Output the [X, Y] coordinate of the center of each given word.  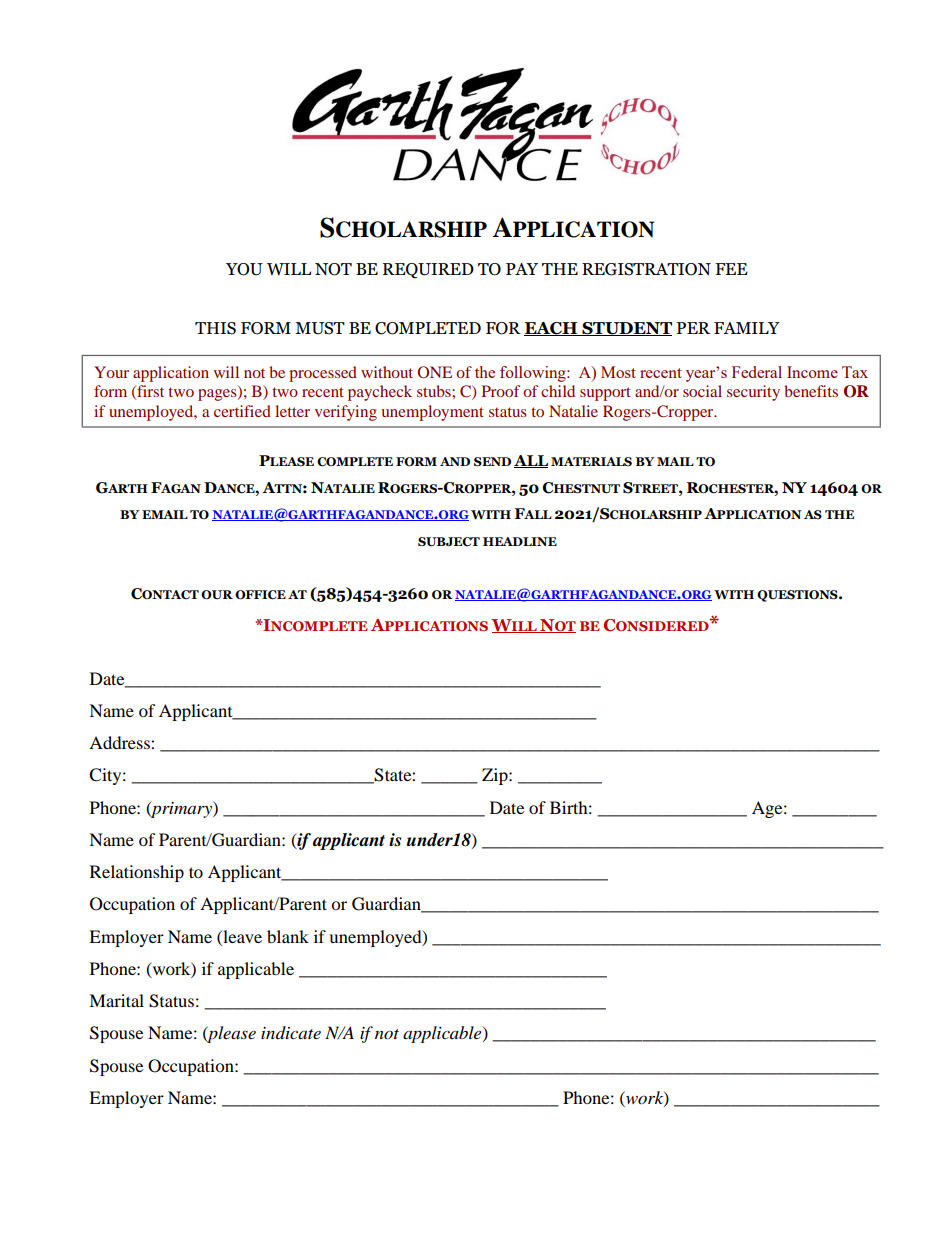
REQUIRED [428, 271]
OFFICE [260, 595]
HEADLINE [520, 541]
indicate [291, 1032]
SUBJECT [449, 542]
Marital [116, 1000]
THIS [215, 328]
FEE [731, 269]
